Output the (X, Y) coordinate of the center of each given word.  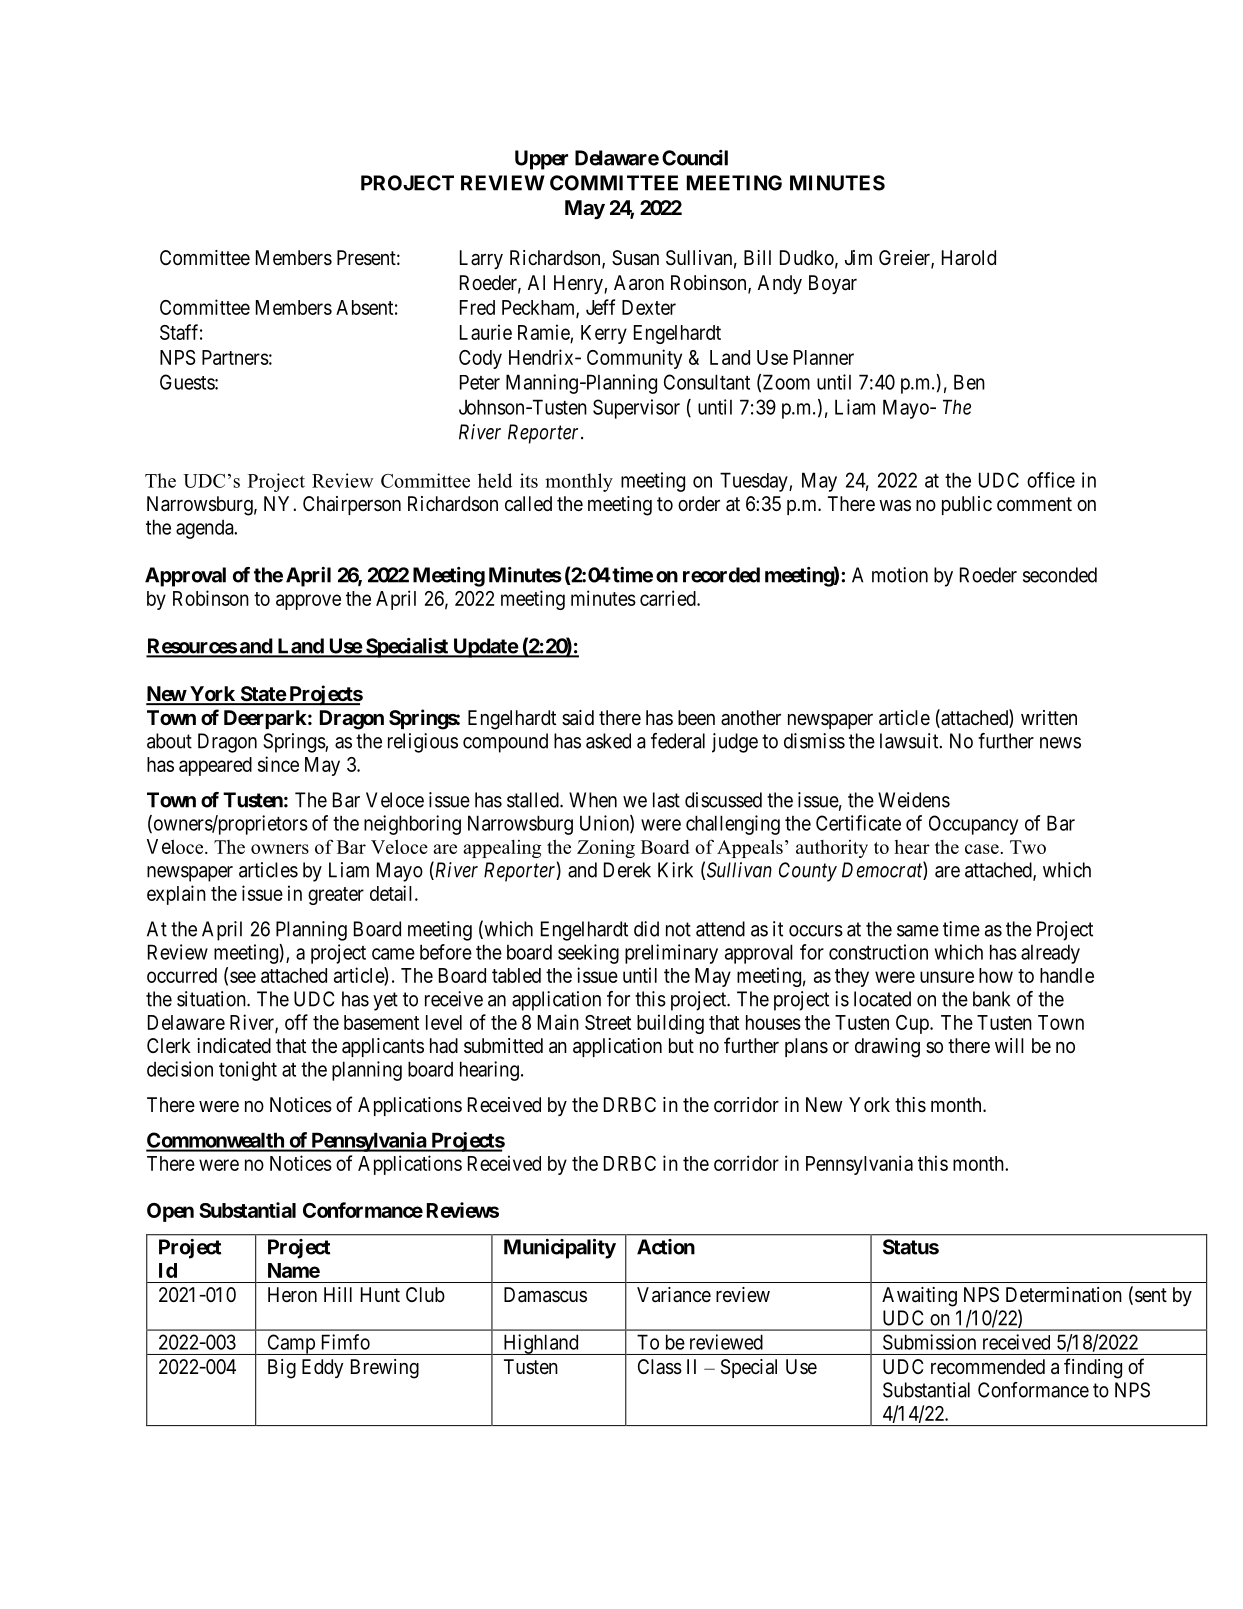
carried (669, 598)
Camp (291, 1344)
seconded (1060, 575)
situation (212, 999)
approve (308, 602)
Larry (481, 259)
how (996, 975)
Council (695, 158)
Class (660, 1367)
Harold (969, 257)
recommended (988, 1366)
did (646, 929)
